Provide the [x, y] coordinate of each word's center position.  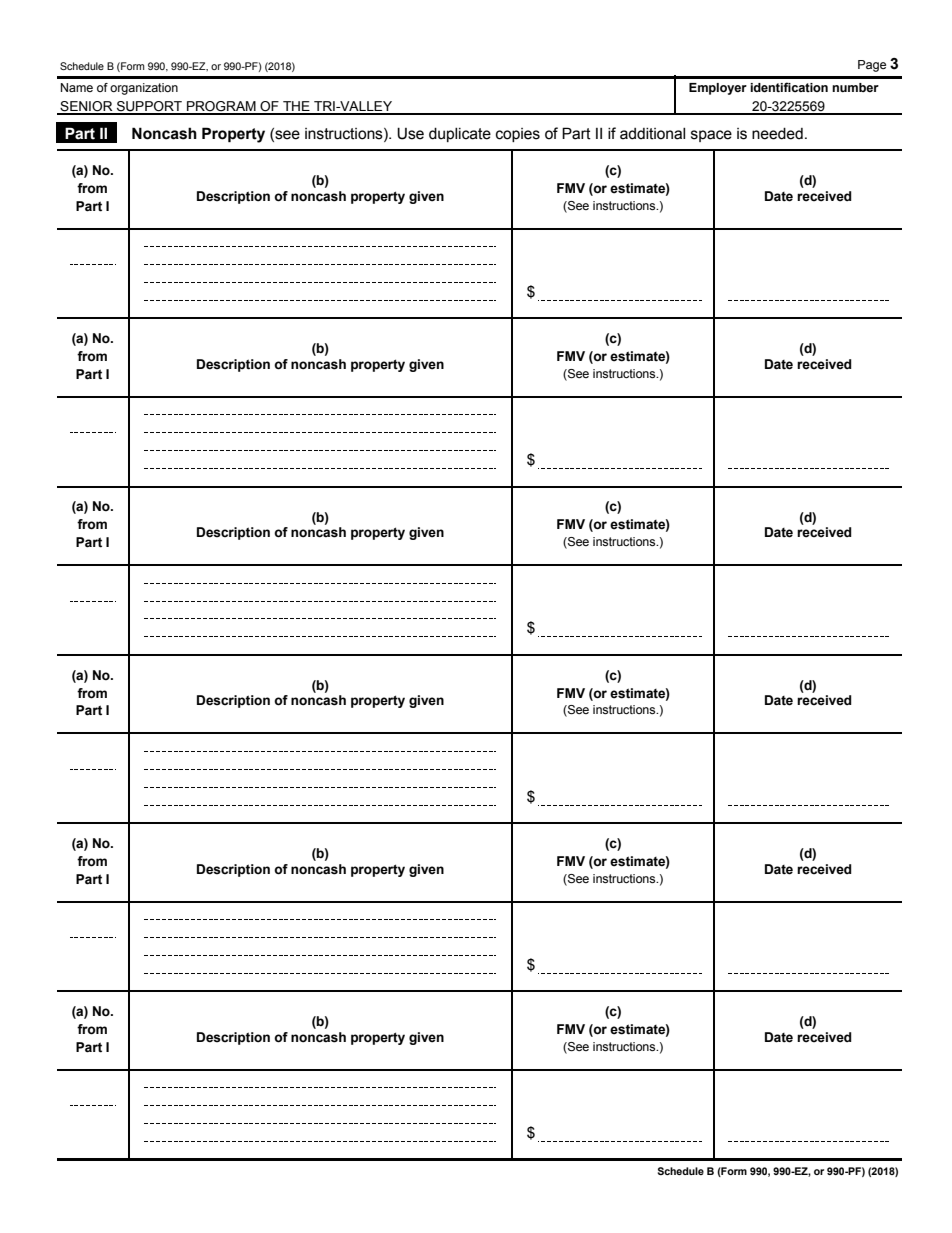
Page [872, 66]
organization [144, 89]
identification [789, 87]
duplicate [460, 135]
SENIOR [86, 107]
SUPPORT [149, 107]
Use [410, 133]
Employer [718, 89]
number [855, 87]
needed [777, 134]
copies [518, 135]
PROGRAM [221, 107]
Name [77, 87]
